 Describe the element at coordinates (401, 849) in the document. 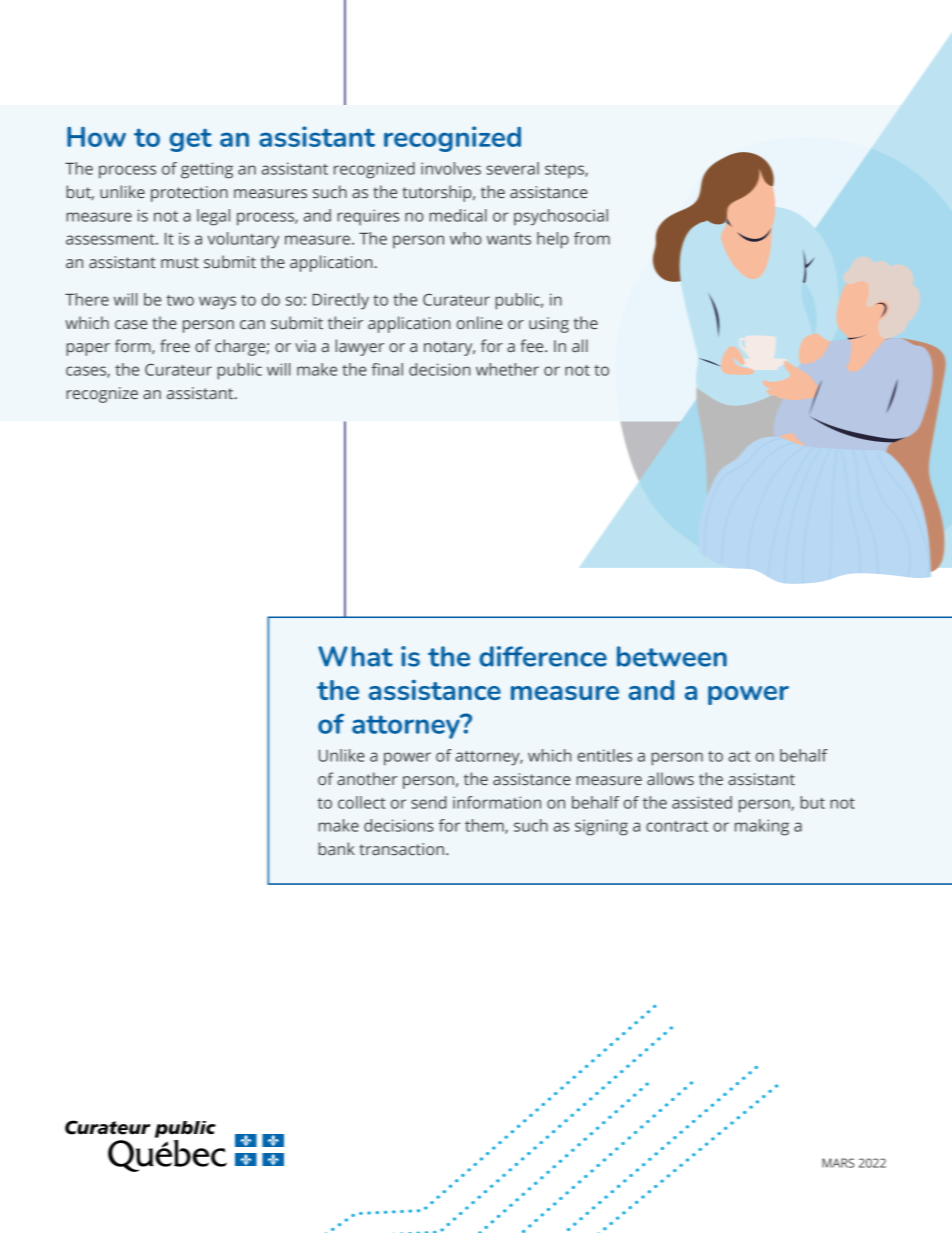

I see `transaction` at that location.
